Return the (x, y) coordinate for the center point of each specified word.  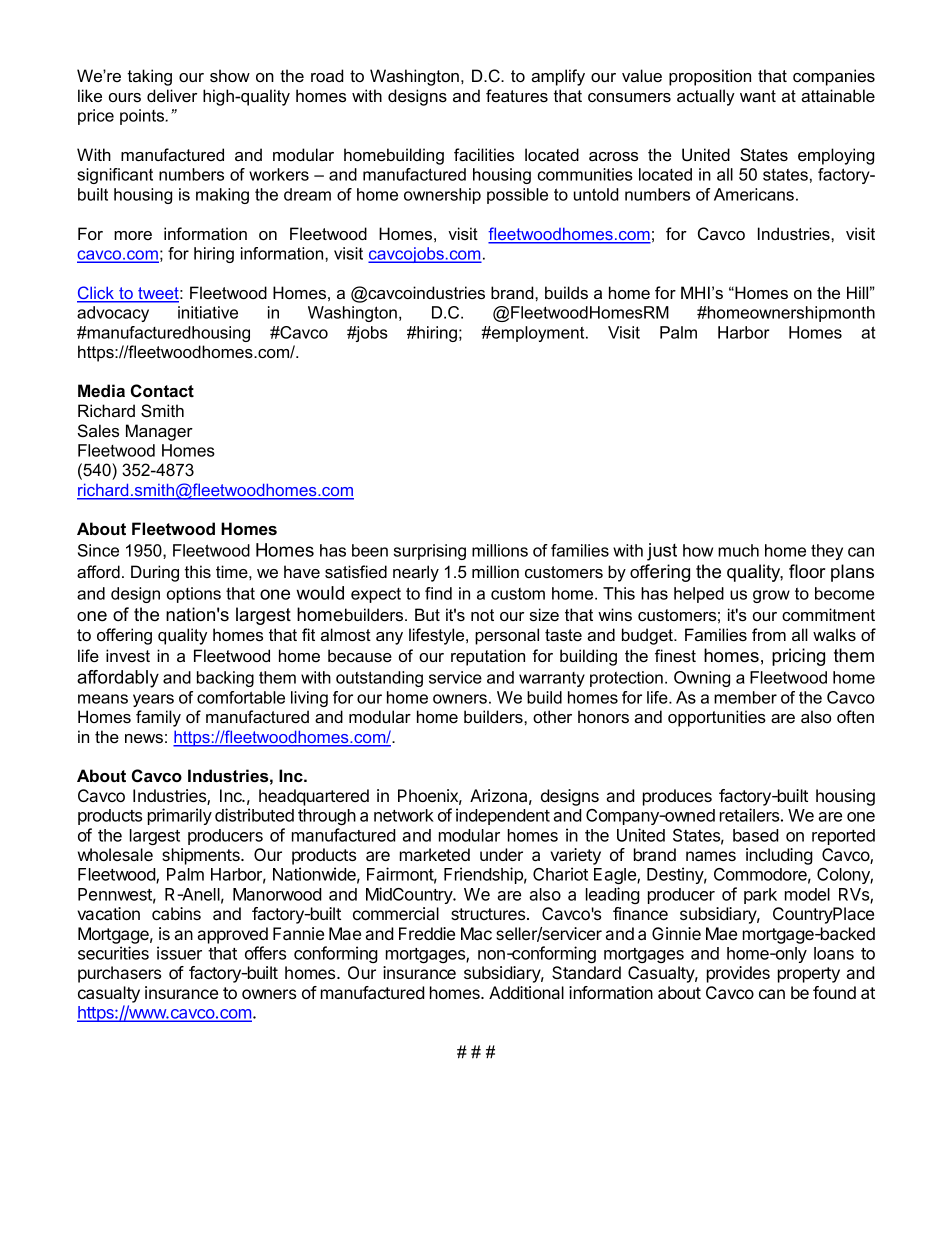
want (758, 96)
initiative (208, 312)
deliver (172, 95)
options (194, 595)
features (517, 95)
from (769, 634)
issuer (179, 953)
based (756, 835)
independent (503, 816)
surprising (430, 552)
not (482, 615)
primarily (180, 816)
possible (517, 196)
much (738, 550)
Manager (159, 432)
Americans (754, 194)
